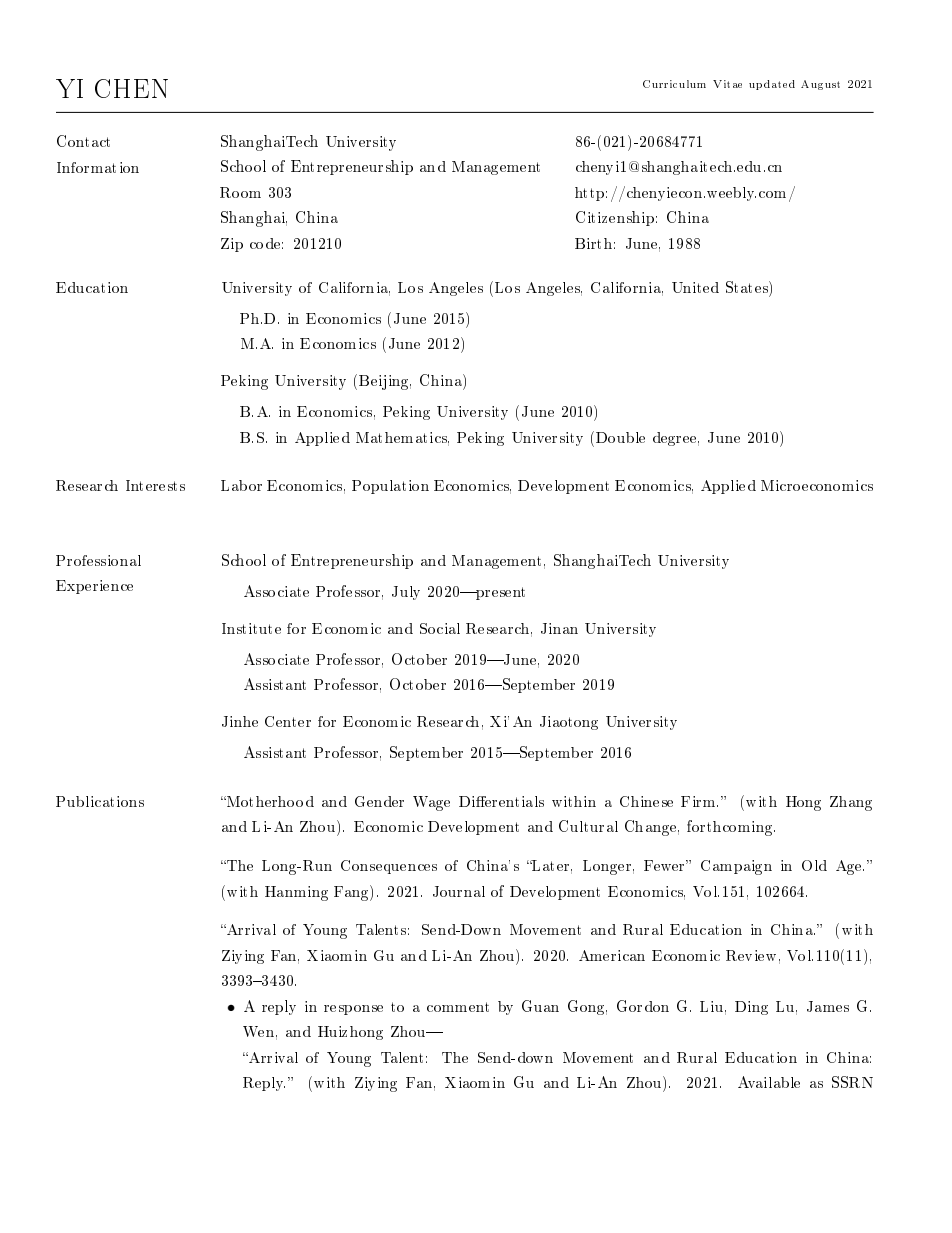 Image resolution: width=952 pixels, height=1233 pixels. What do you see at coordinates (772, 85) in the screenshot?
I see `updated` at bounding box center [772, 85].
